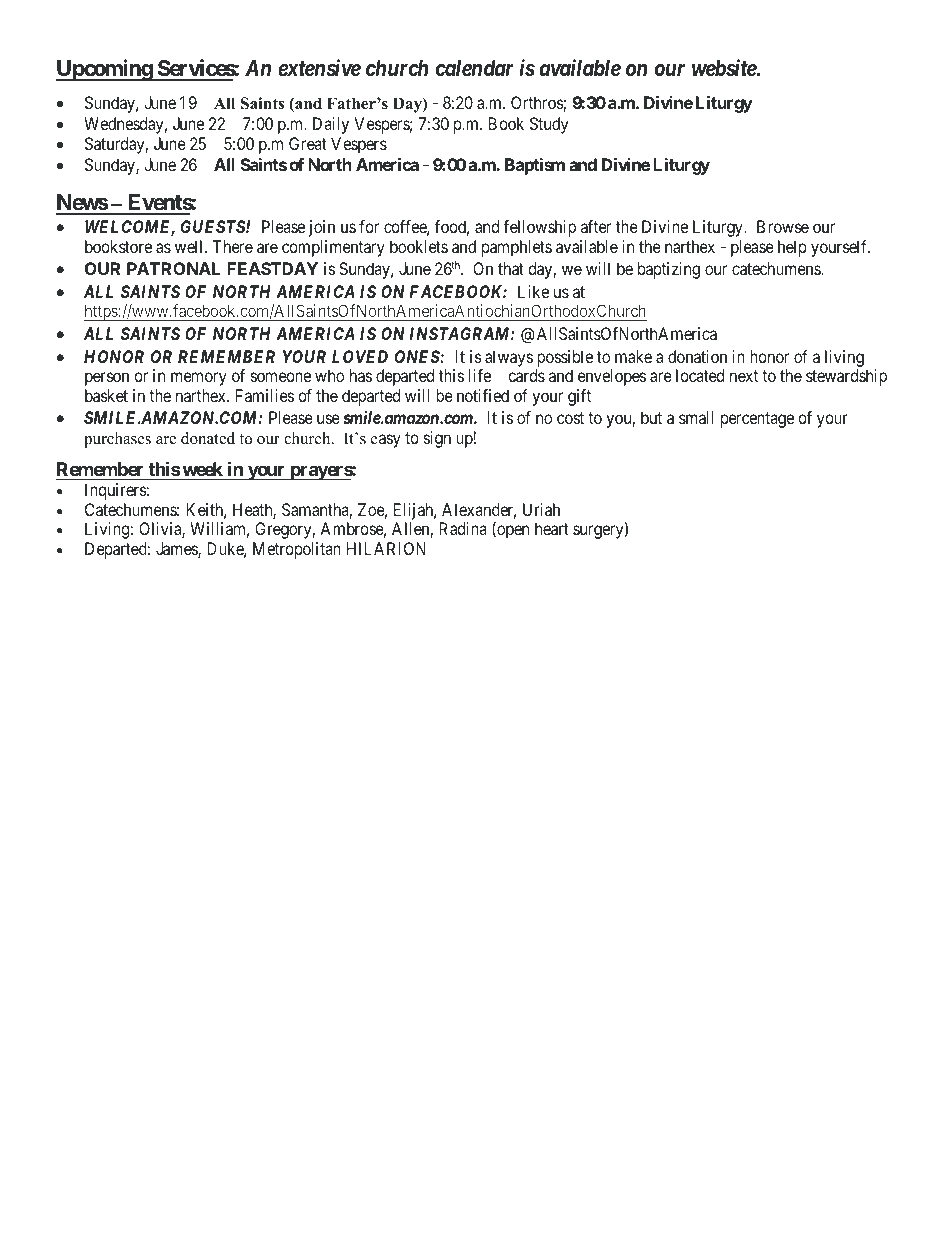  I want to click on Study, so click(549, 125).
